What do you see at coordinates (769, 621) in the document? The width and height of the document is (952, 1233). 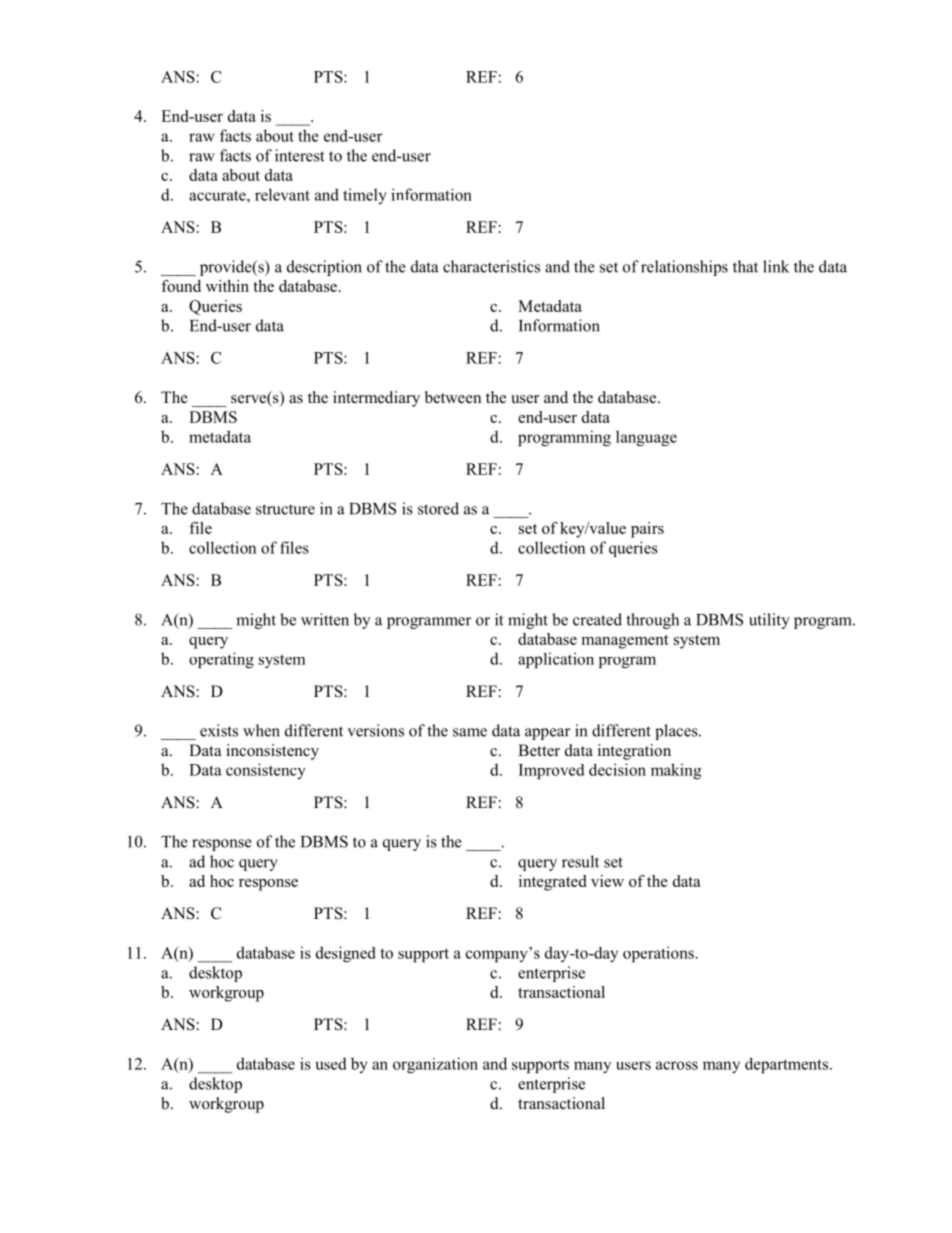 I see `utility` at bounding box center [769, 621].
